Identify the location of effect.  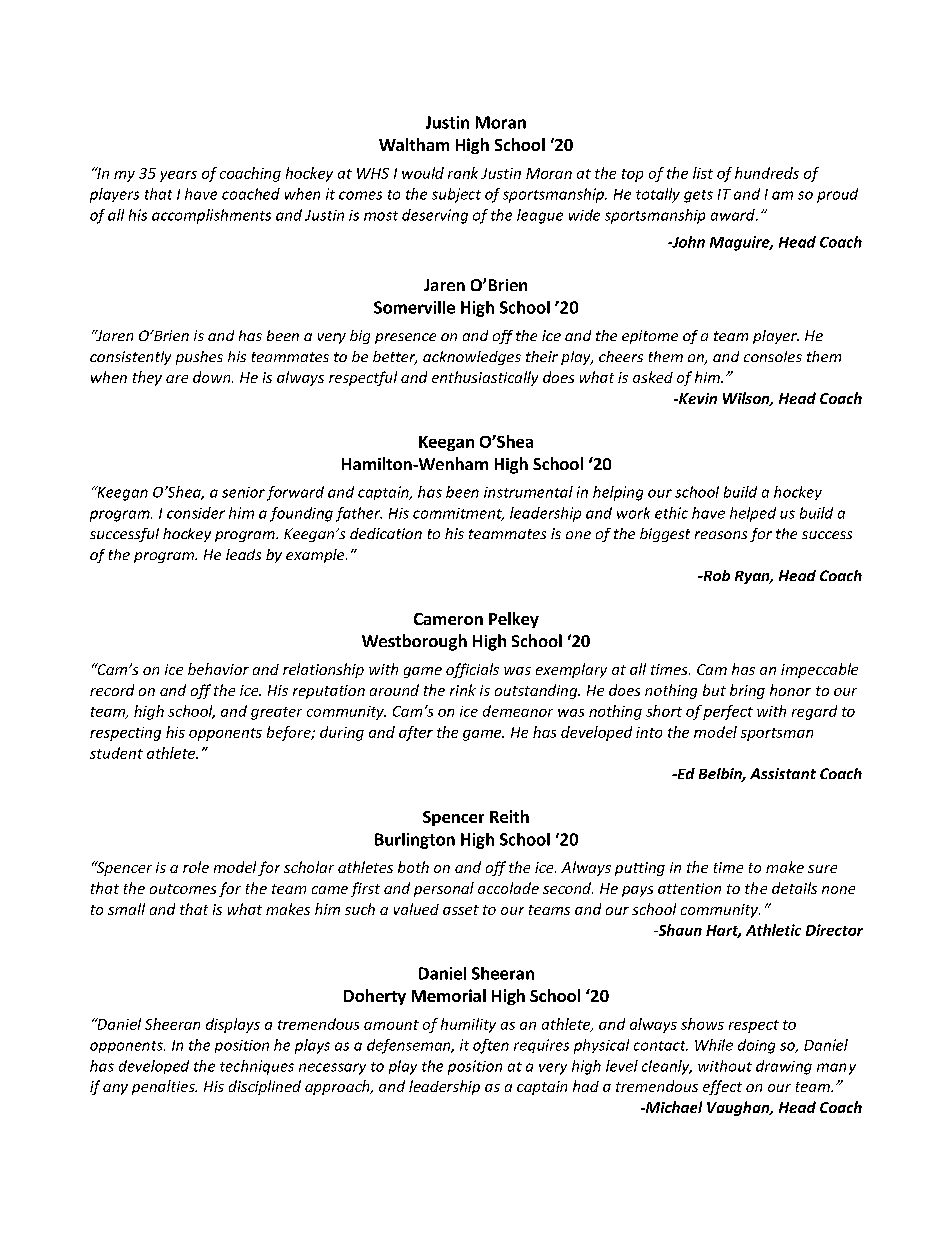
(722, 1087).
